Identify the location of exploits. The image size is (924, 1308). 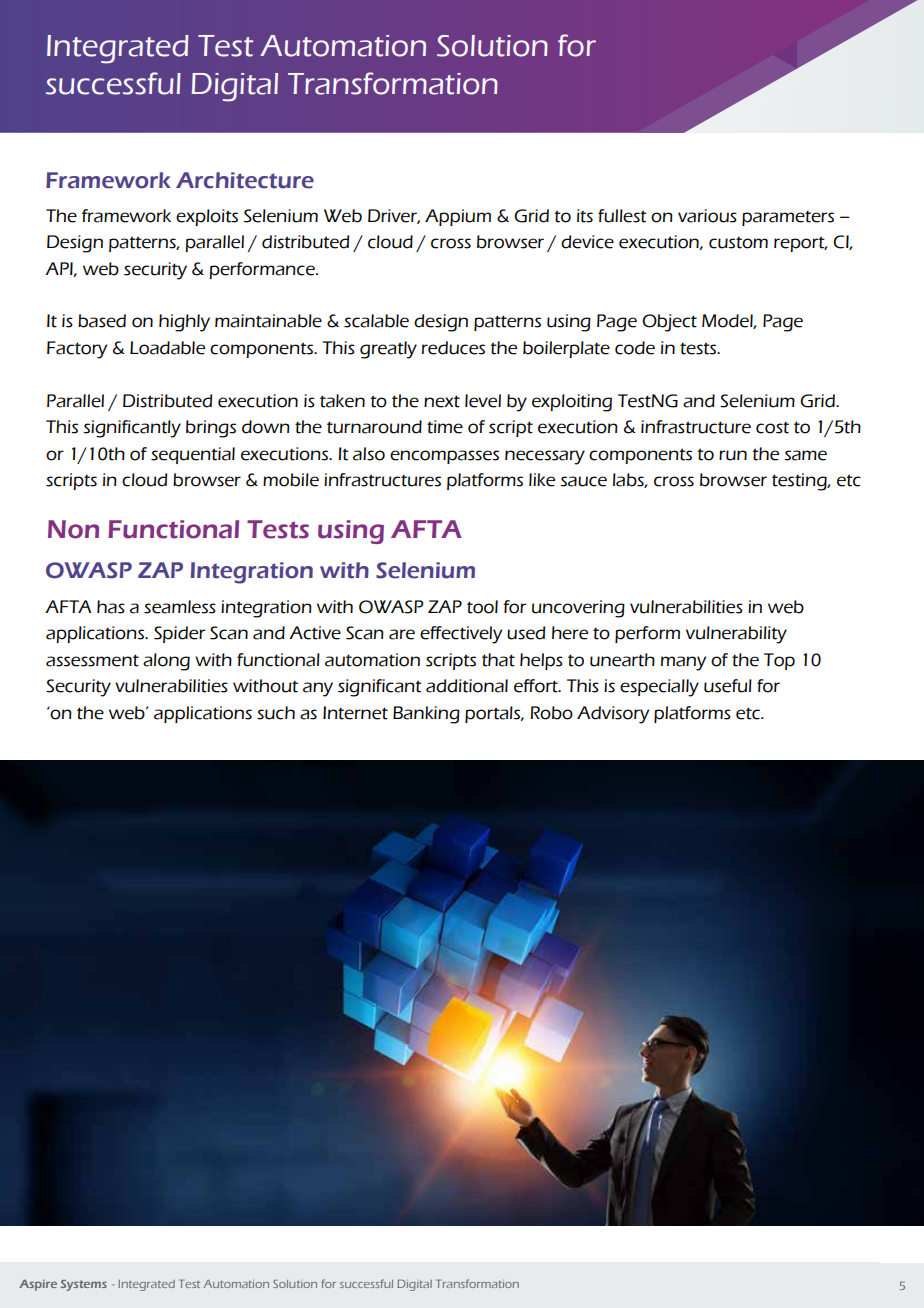
(207, 217).
